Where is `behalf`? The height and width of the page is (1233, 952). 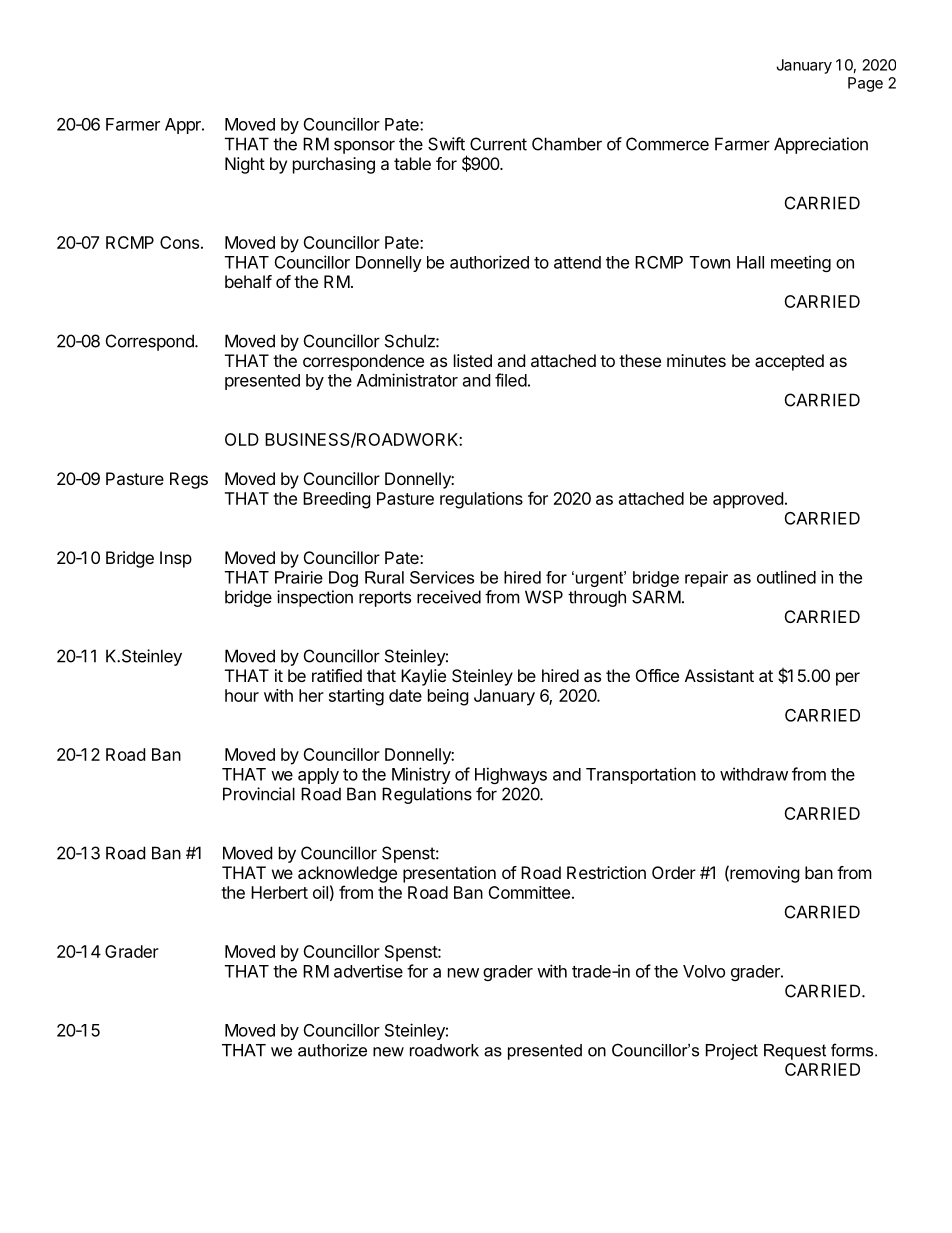
behalf is located at coordinates (248, 281).
